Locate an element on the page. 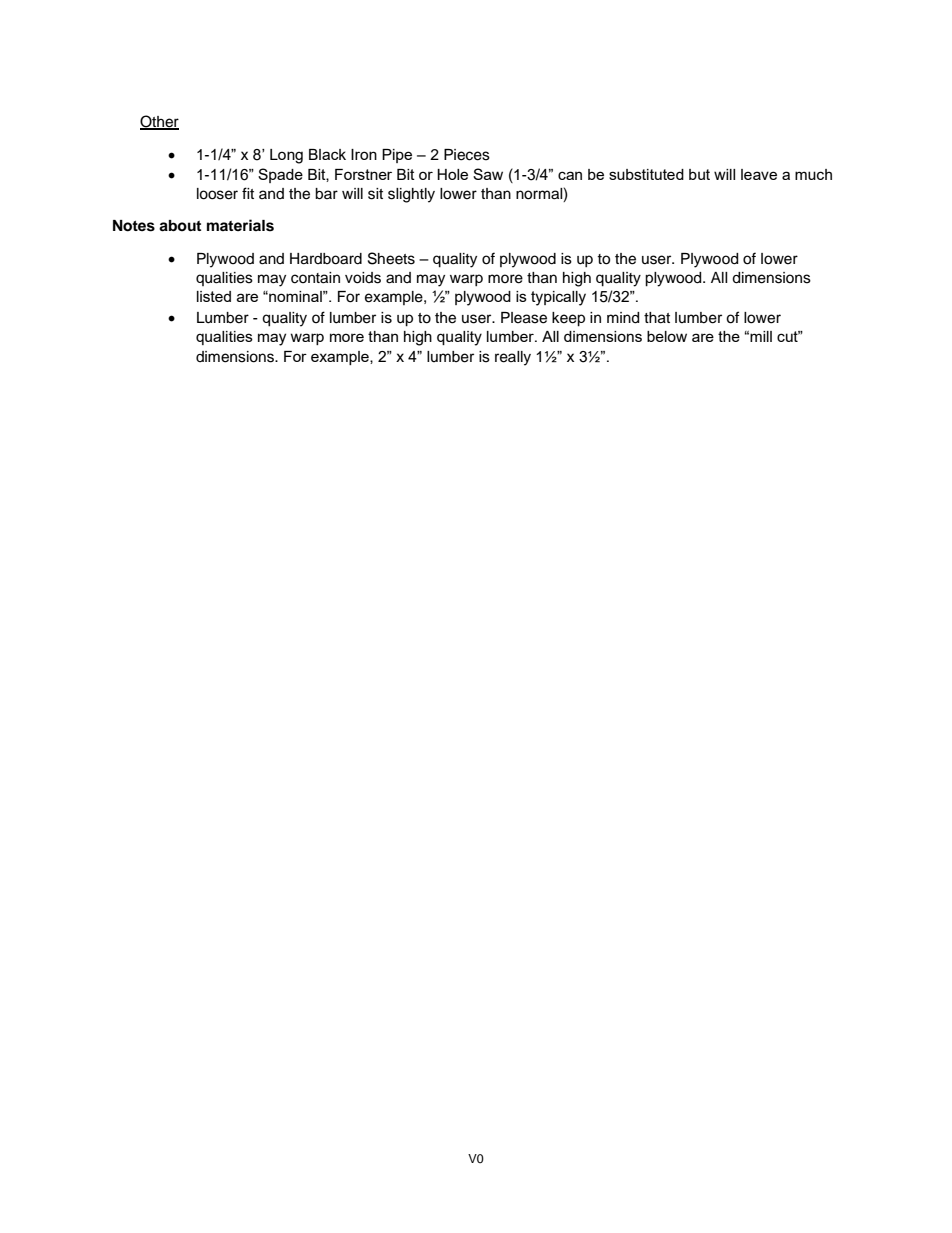 The height and width of the document is (1233, 952). Hole is located at coordinates (452, 174).
